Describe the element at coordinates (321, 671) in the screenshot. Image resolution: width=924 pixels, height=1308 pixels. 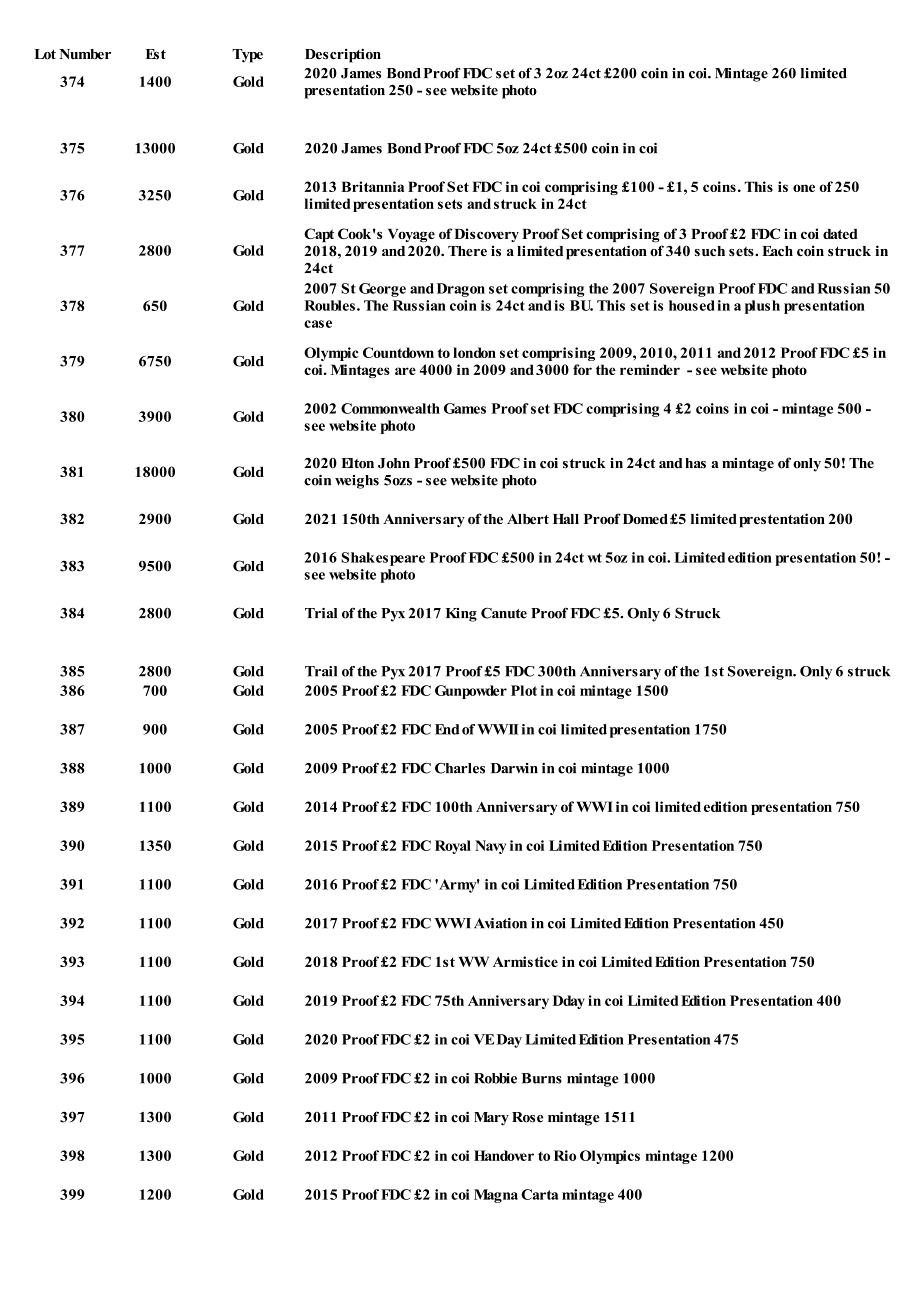
I see `Trail` at that location.
